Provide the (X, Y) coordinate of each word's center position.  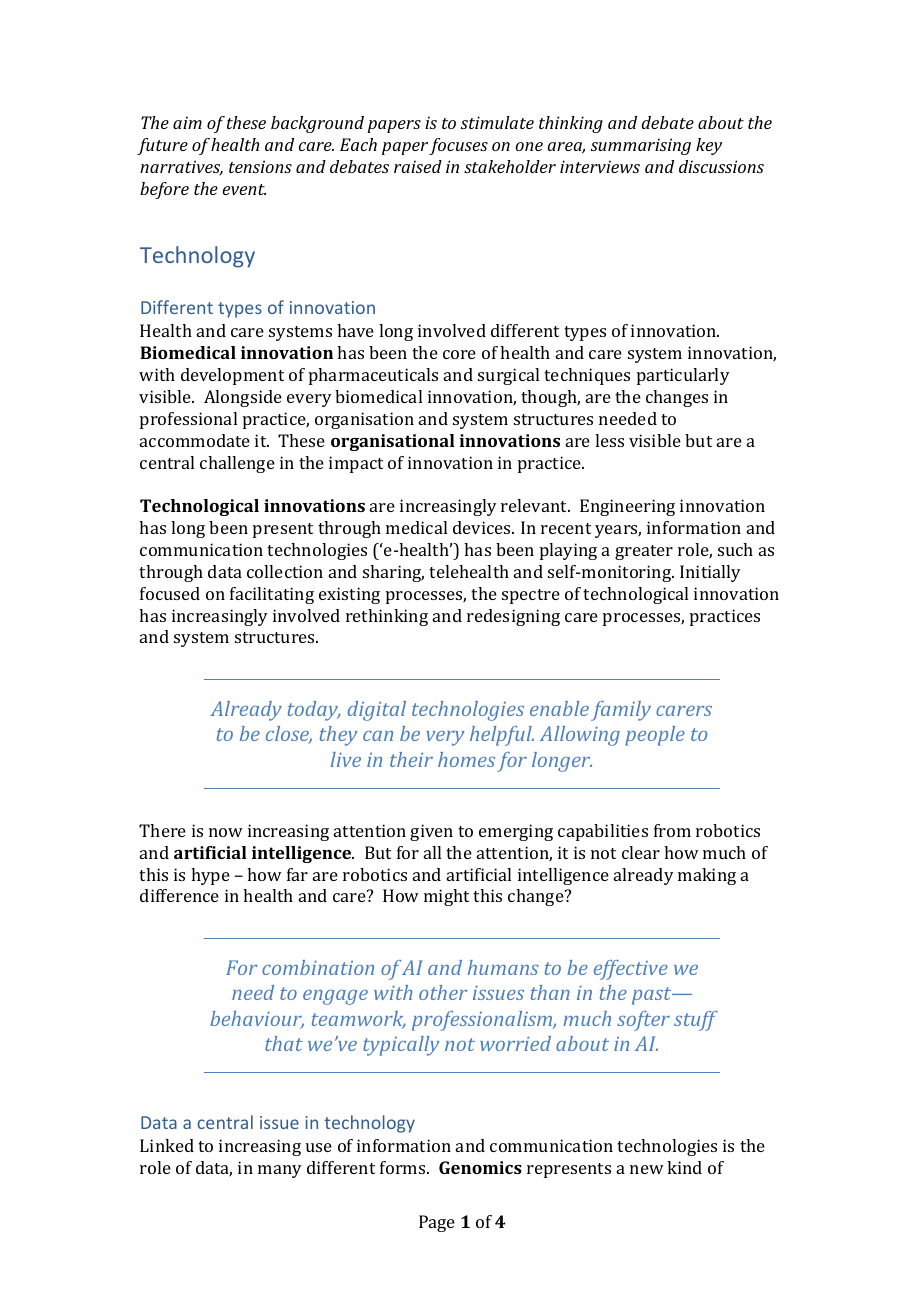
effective (631, 970)
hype (210, 876)
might (446, 897)
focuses (458, 146)
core (459, 354)
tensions (260, 166)
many (280, 1171)
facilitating (272, 595)
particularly (683, 376)
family (621, 711)
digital (377, 711)
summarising (641, 146)
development (232, 376)
